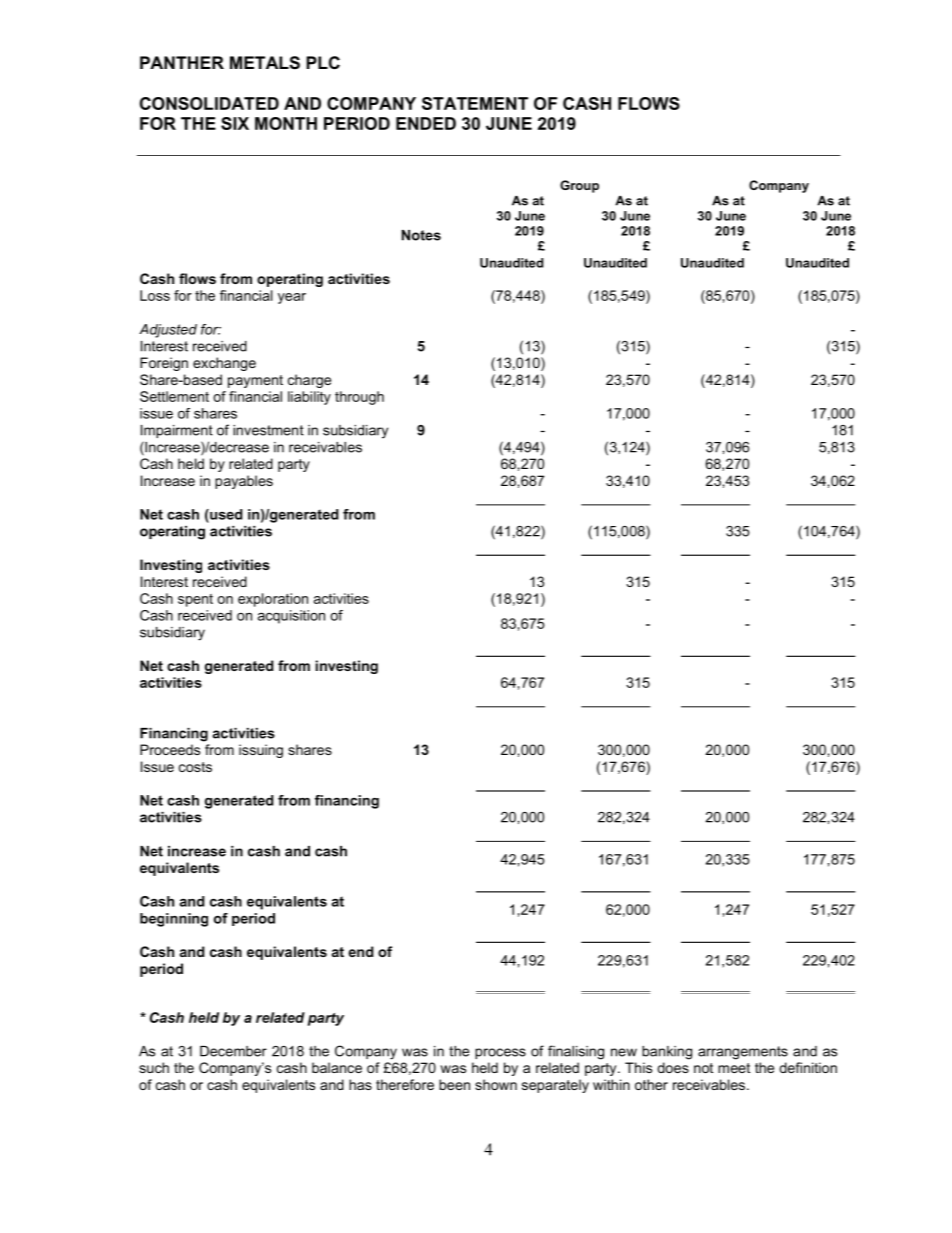  Describe the element at coordinates (421, 235) in the screenshot. I see `Notes` at that location.
